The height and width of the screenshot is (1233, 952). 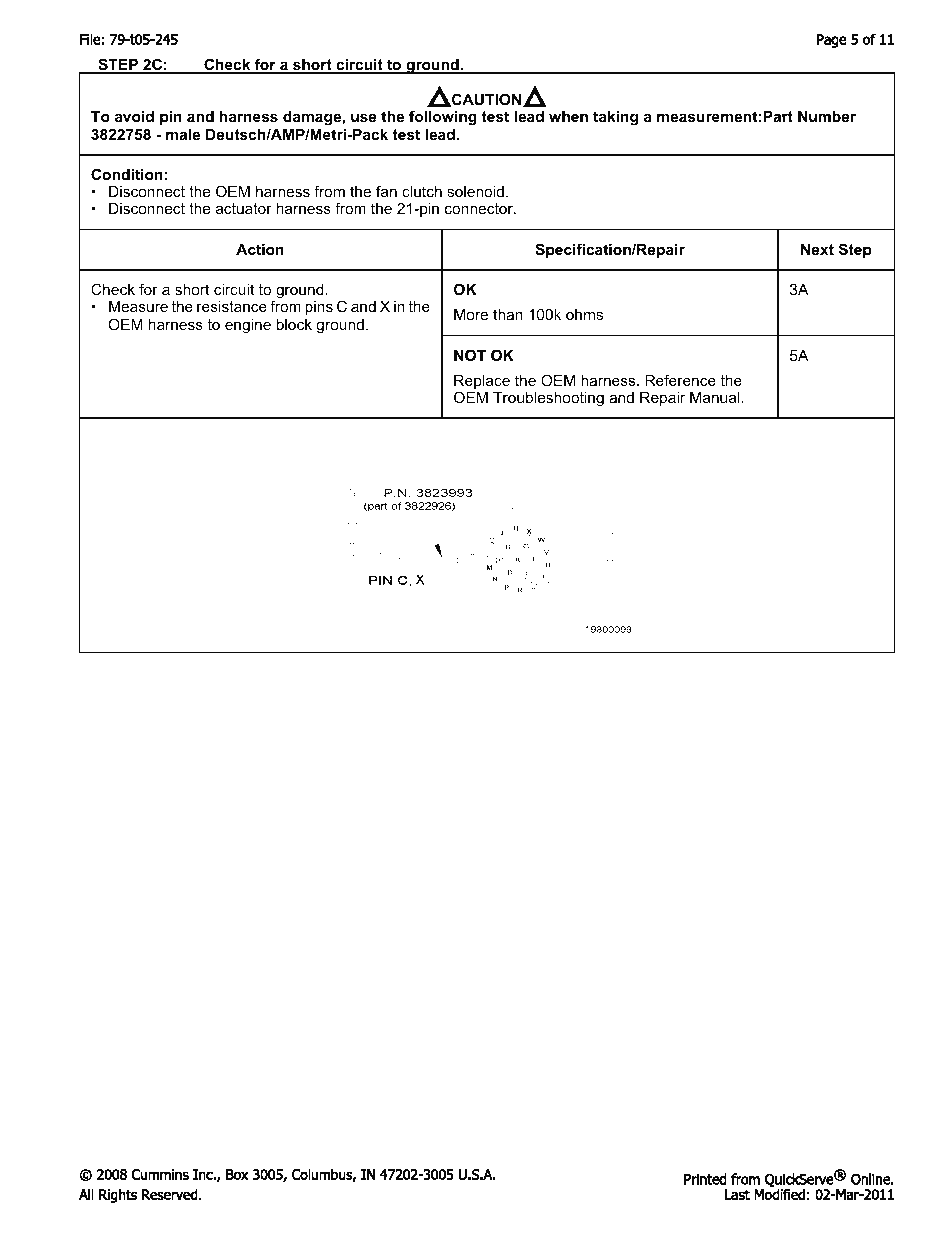 What do you see at coordinates (134, 116) in the screenshot?
I see `avoid` at bounding box center [134, 116].
